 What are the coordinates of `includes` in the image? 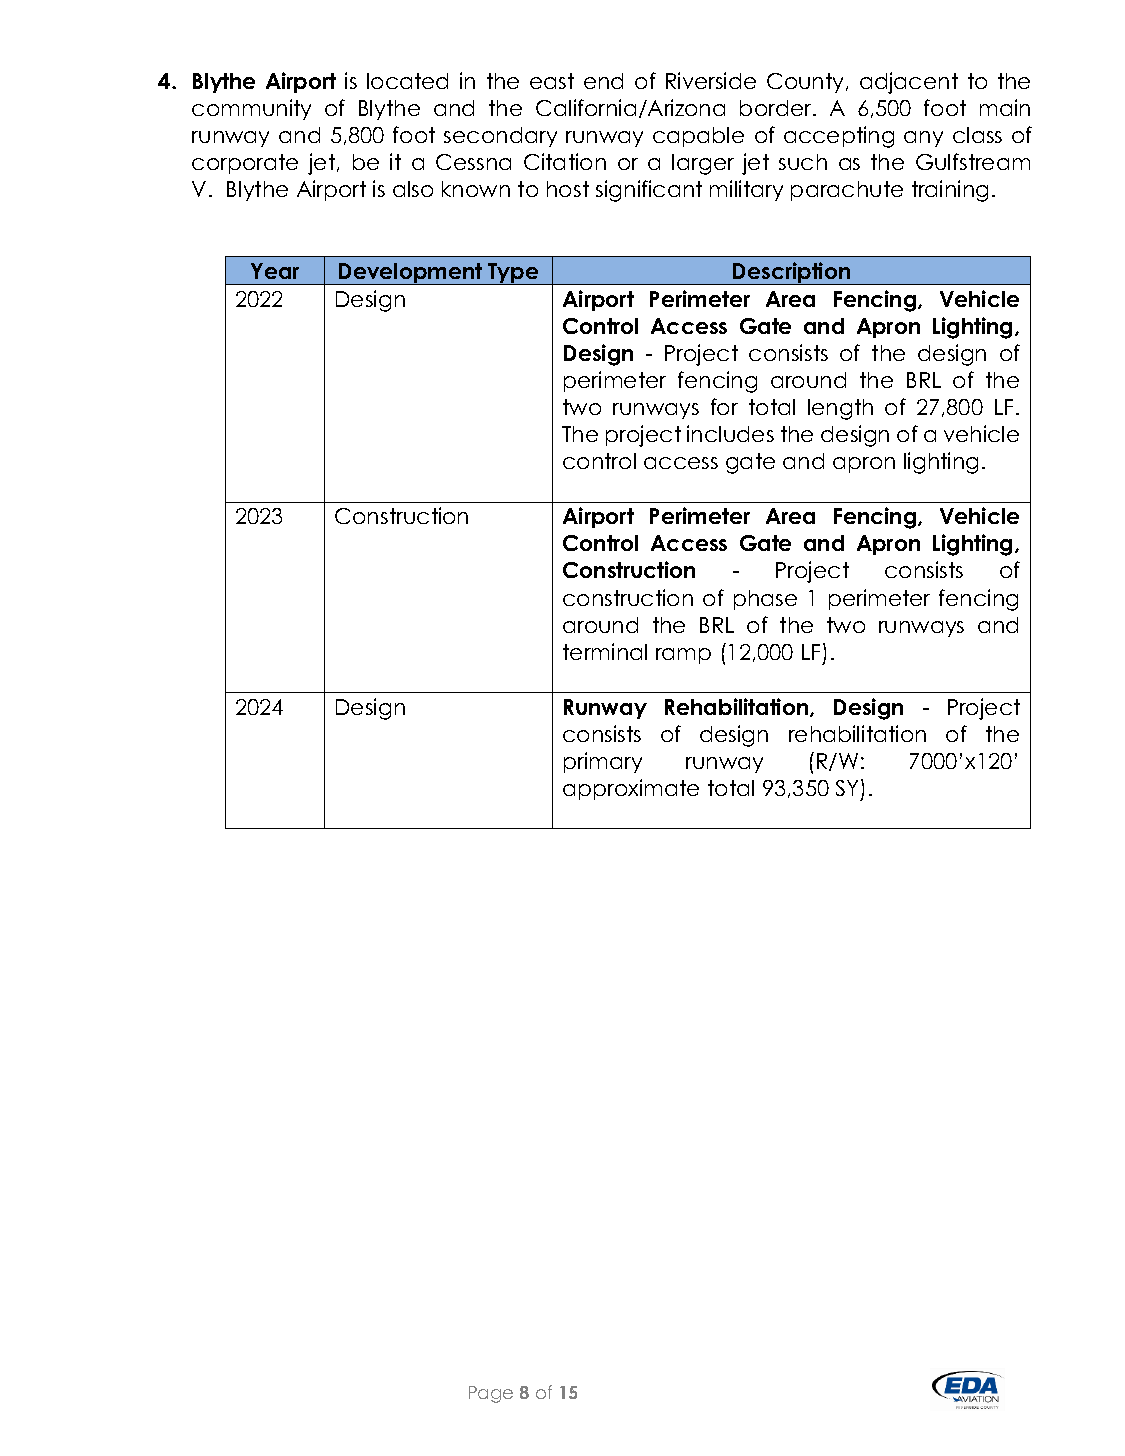 It's located at (730, 433).
